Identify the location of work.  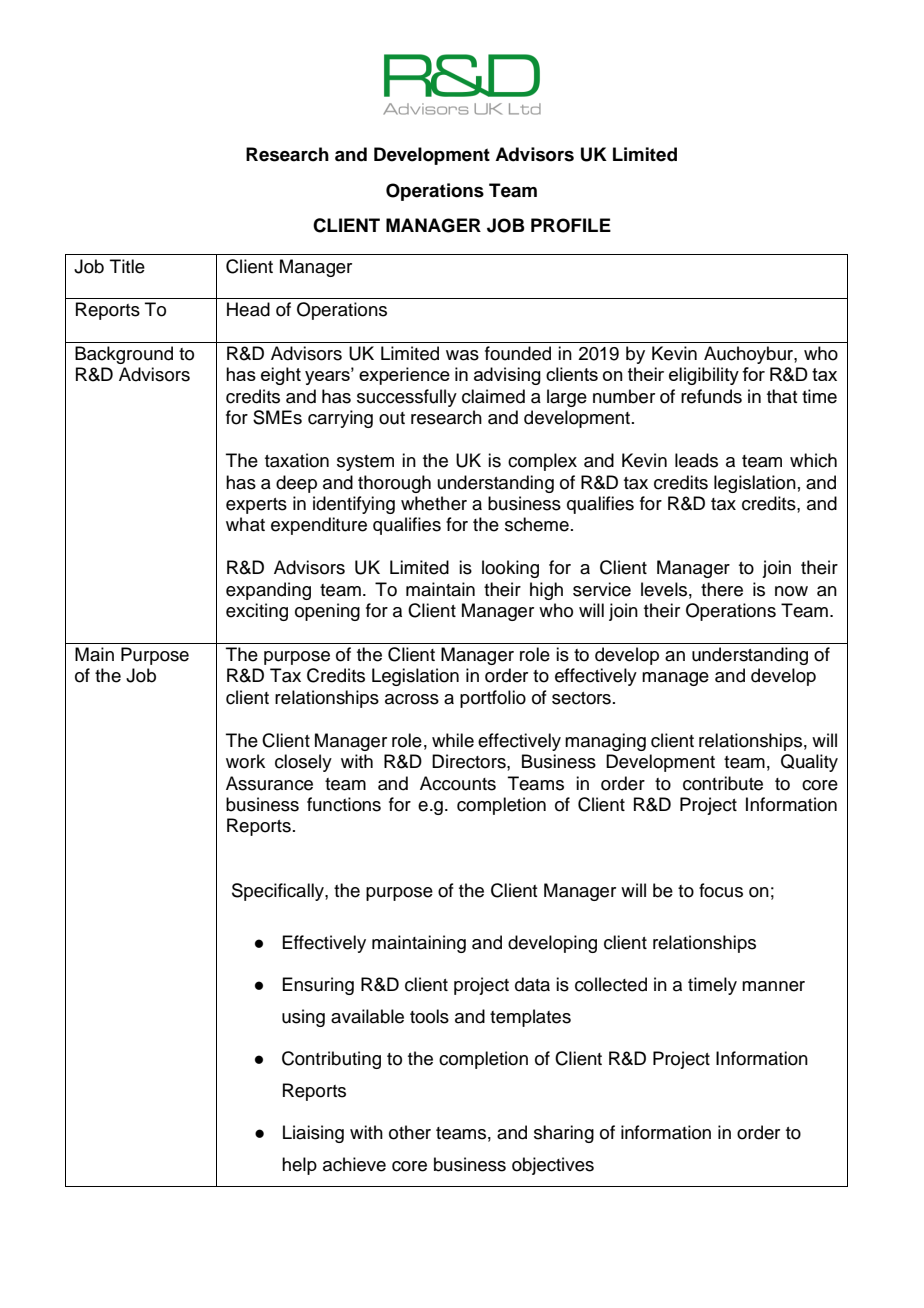
(245, 761).
